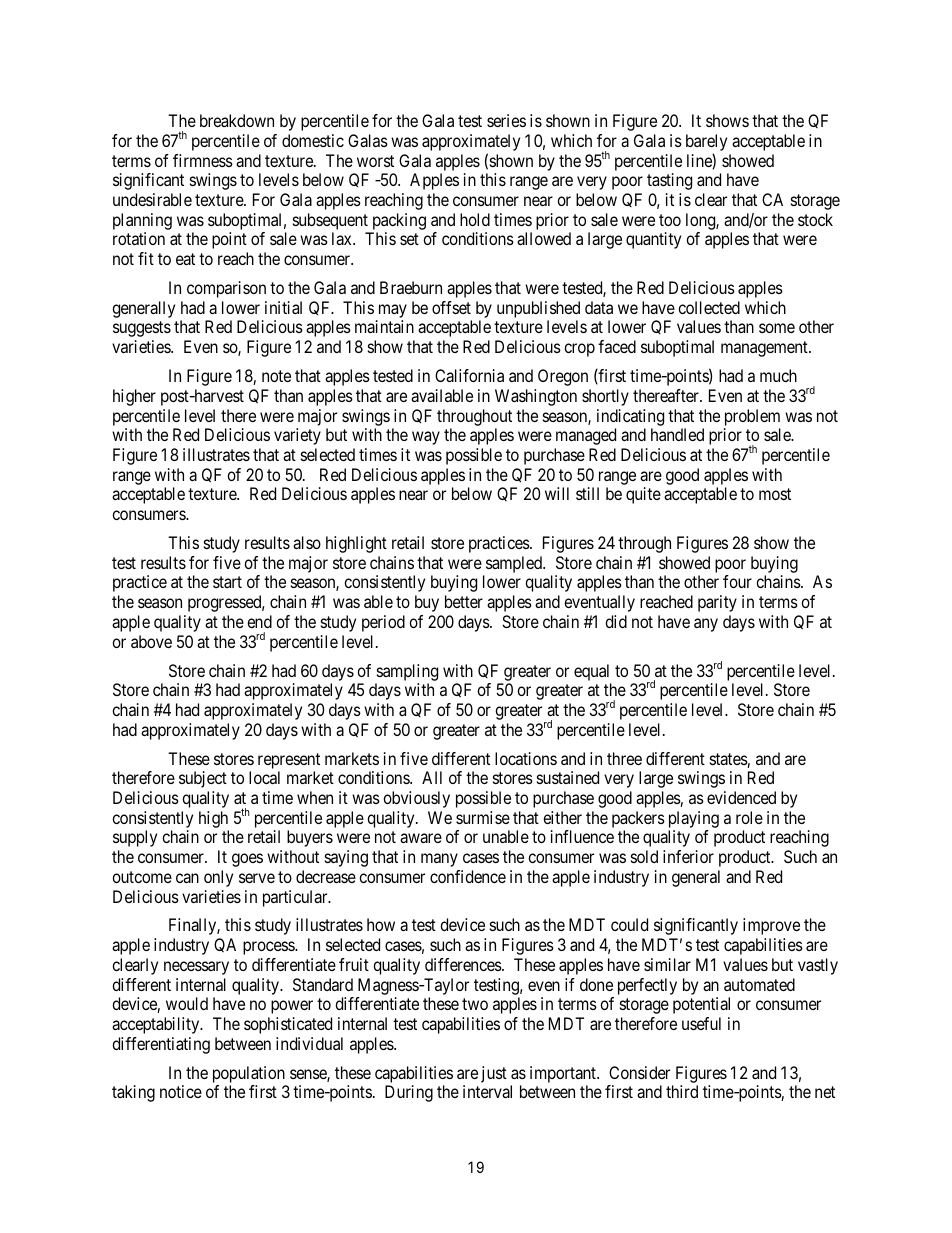 This image has width=952, height=1233. What do you see at coordinates (249, 1074) in the image?
I see `population` at bounding box center [249, 1074].
